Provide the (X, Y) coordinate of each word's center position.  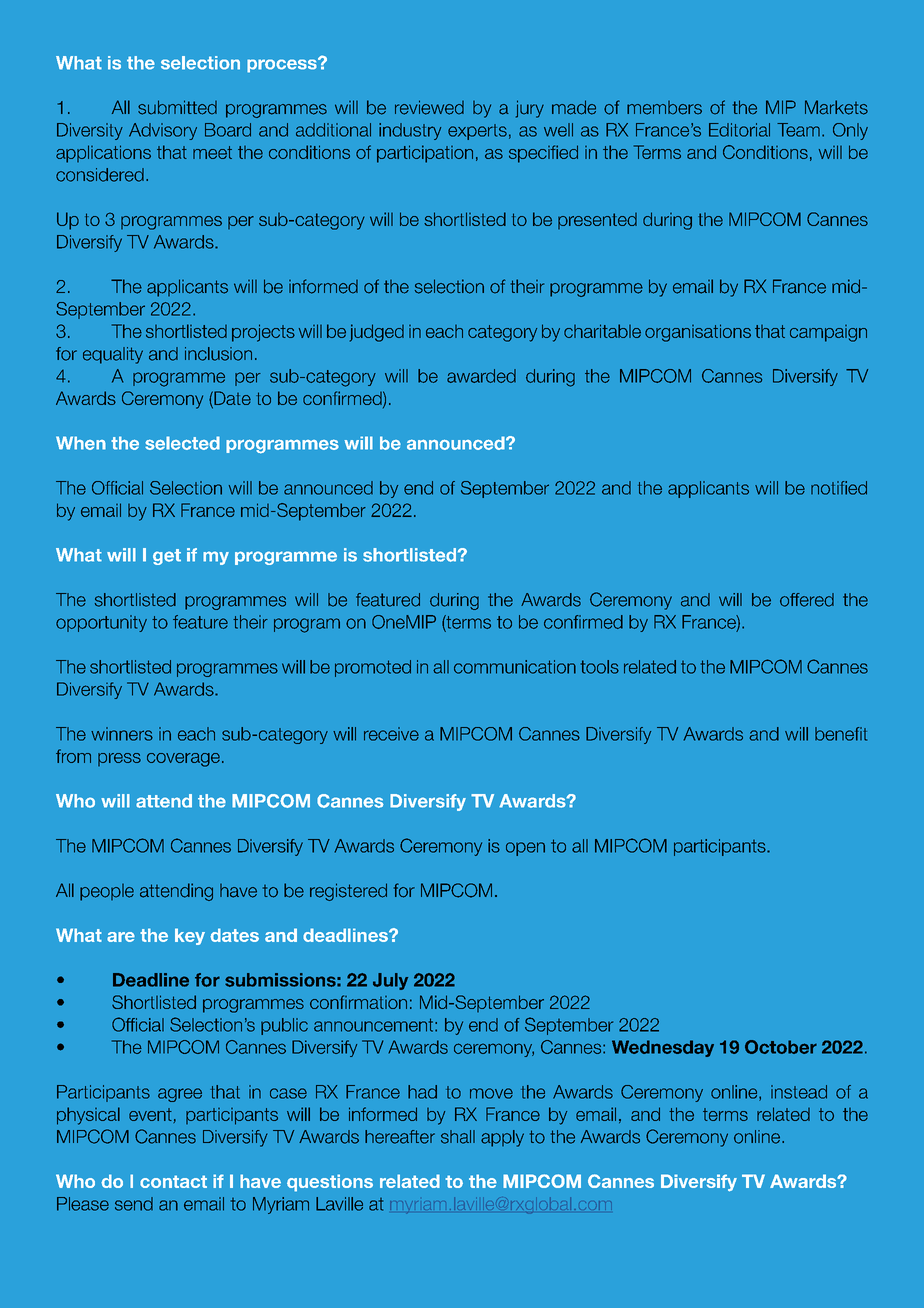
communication (515, 667)
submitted (177, 107)
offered (807, 600)
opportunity (101, 623)
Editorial (739, 130)
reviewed (429, 107)
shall (458, 1137)
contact (173, 1181)
